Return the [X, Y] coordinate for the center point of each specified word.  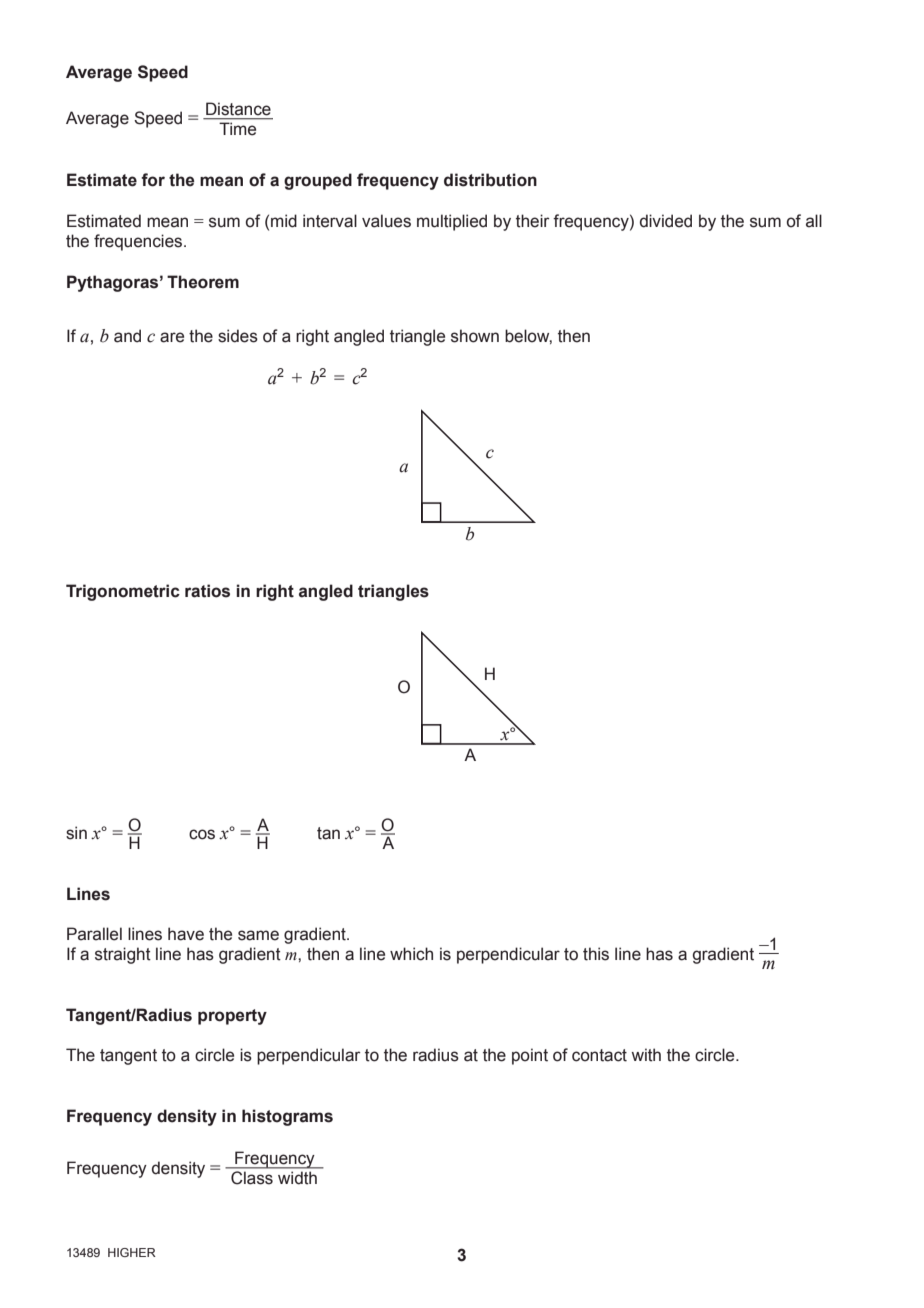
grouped [318, 181]
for [153, 180]
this [596, 954]
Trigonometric [123, 592]
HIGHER [132, 1252]
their [532, 221]
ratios [207, 591]
